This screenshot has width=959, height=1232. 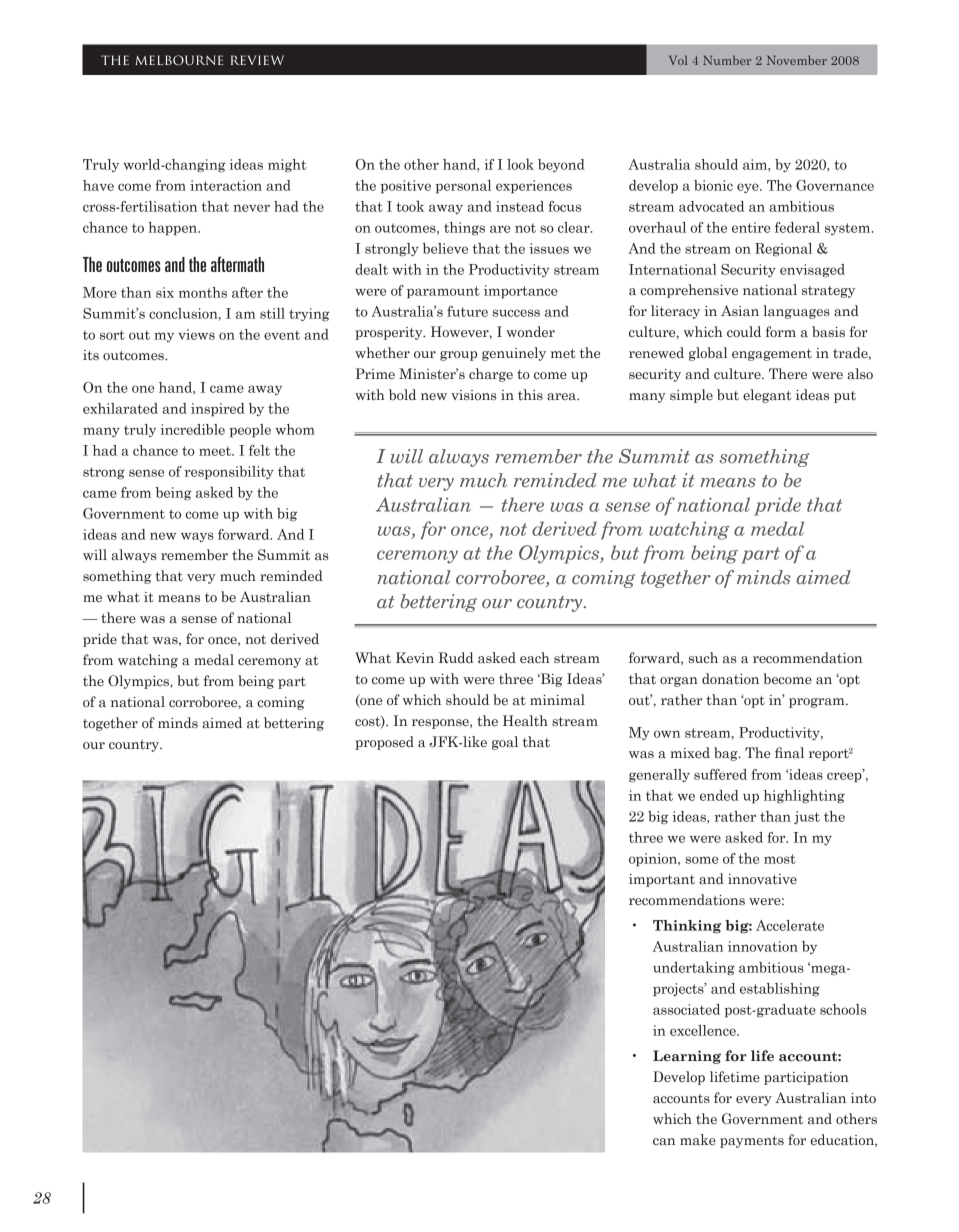 I want to click on Learning, so click(x=687, y=1057).
